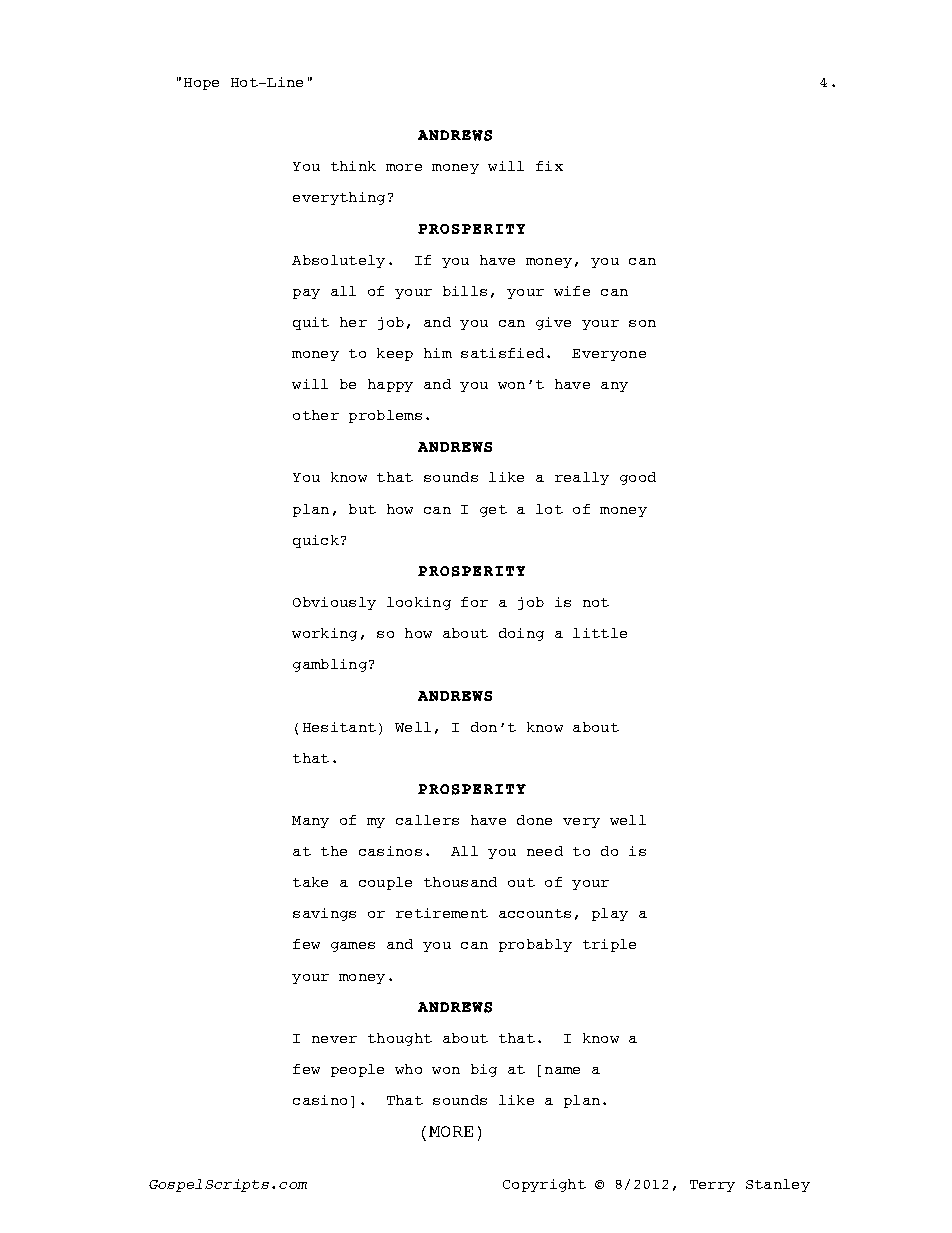 This page has width=952, height=1233. What do you see at coordinates (544, 1185) in the page?
I see `Copyright` at bounding box center [544, 1185].
